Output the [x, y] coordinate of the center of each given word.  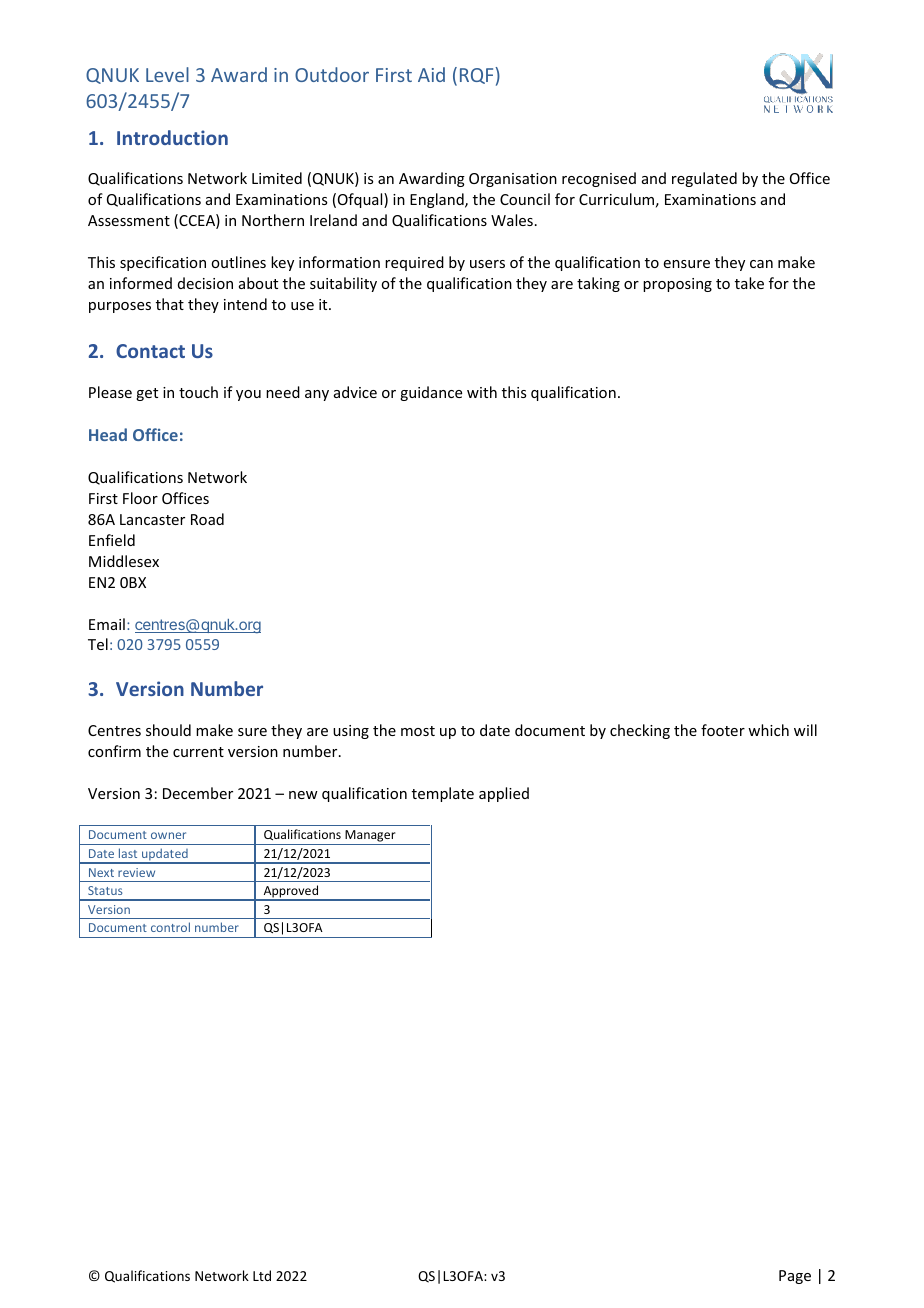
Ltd [262, 1275]
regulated [704, 179]
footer [723, 730]
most [418, 731]
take [749, 283]
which [768, 730]
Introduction [172, 137]
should [168, 730]
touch [198, 392]
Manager [370, 837]
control [170, 927]
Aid [431, 74]
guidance [431, 393]
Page [795, 1277]
